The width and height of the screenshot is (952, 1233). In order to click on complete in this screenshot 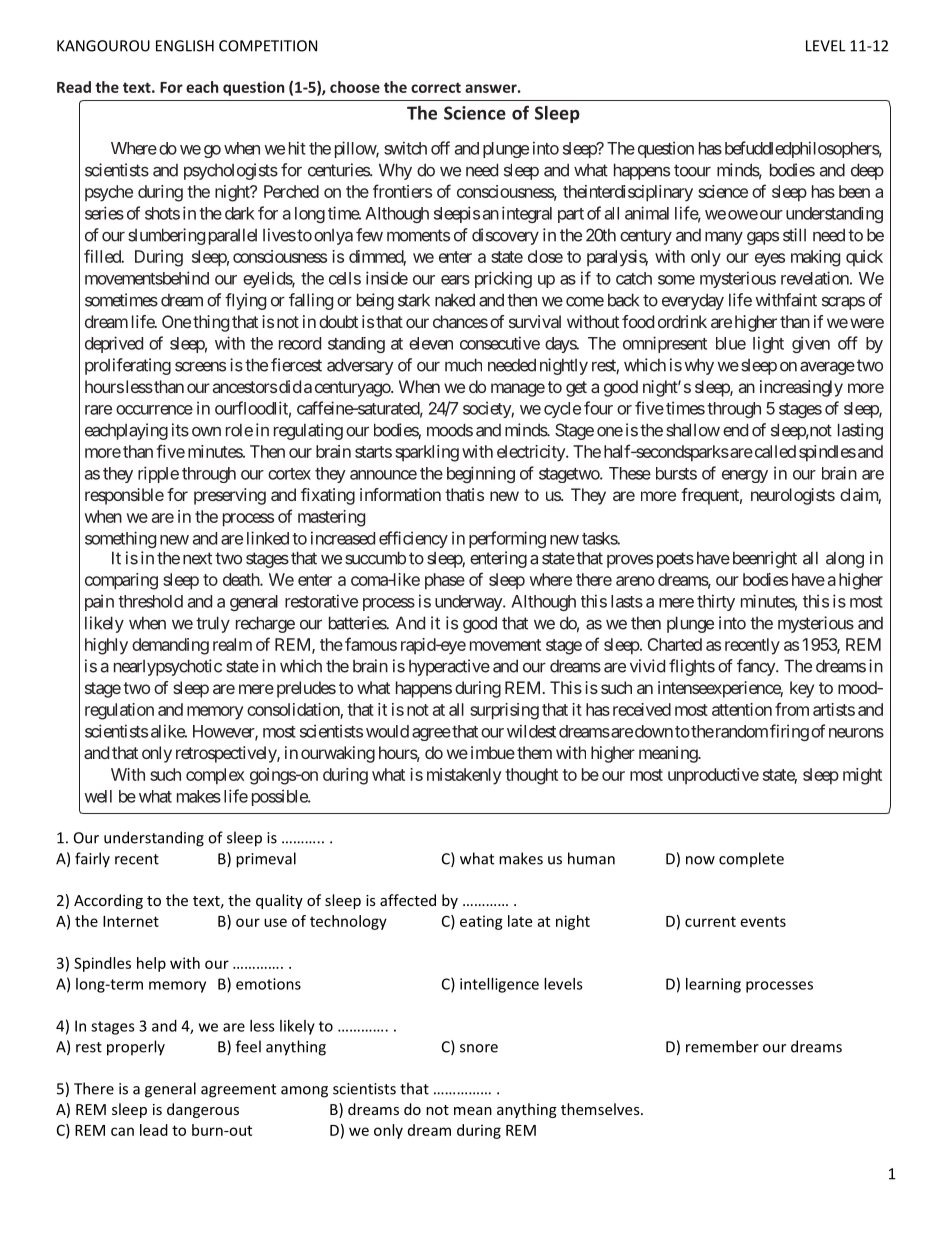, I will do `click(751, 860)`.
